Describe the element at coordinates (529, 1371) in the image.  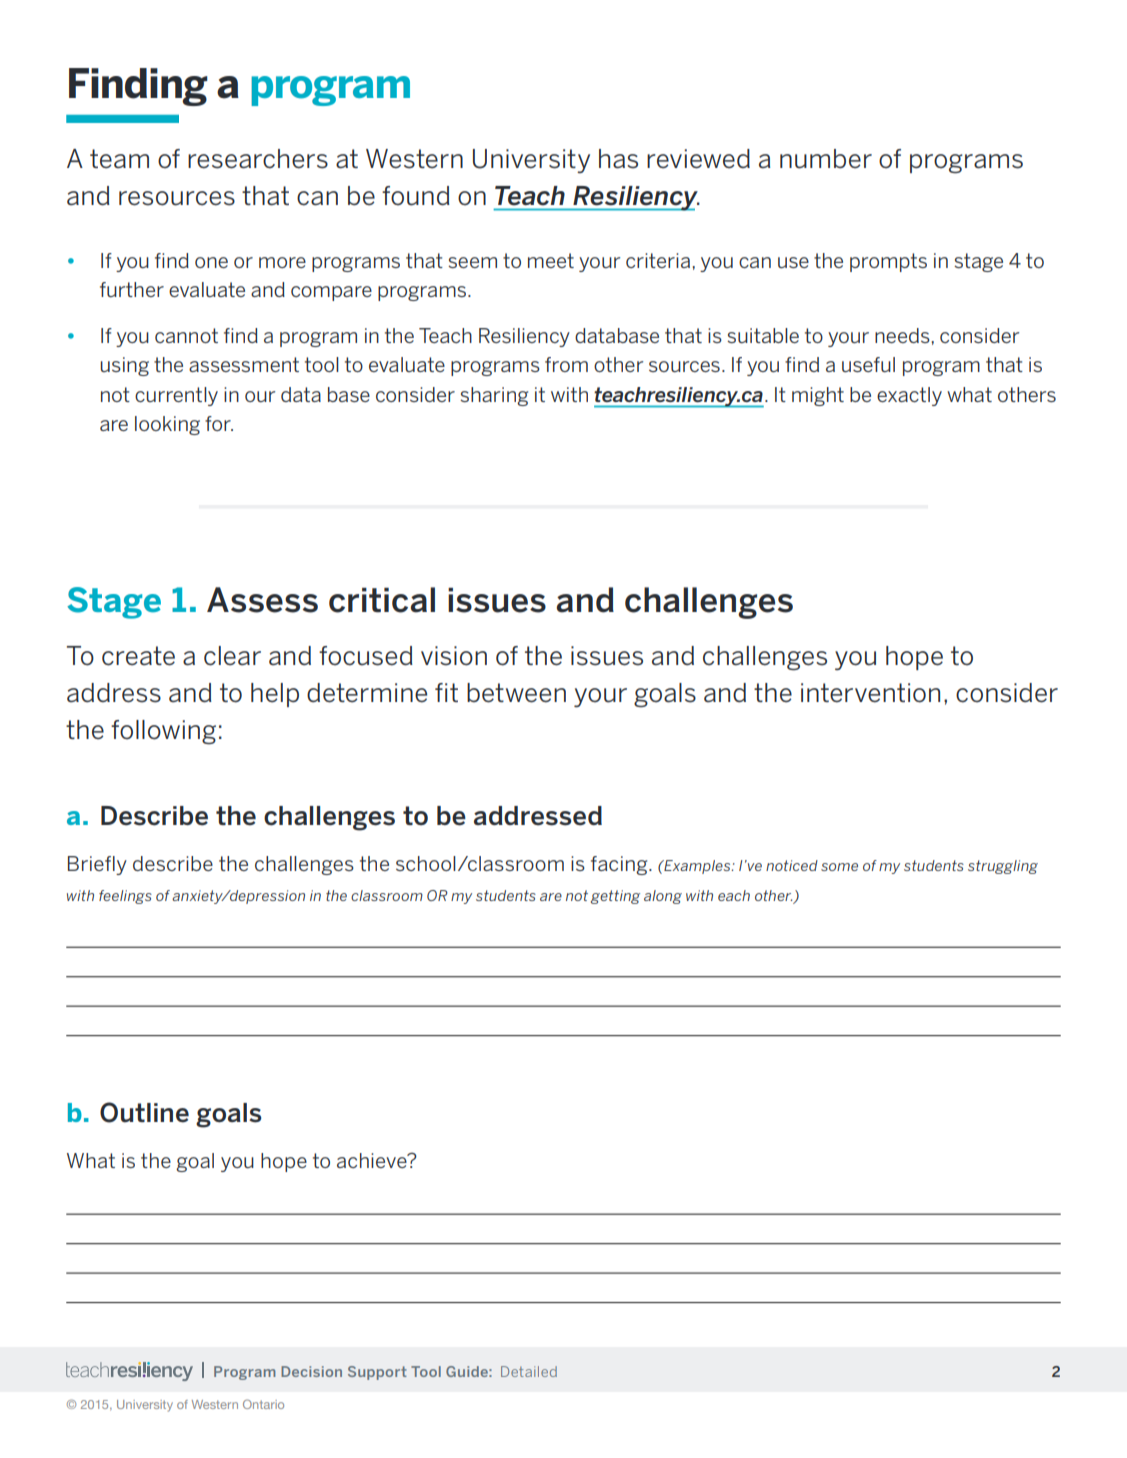
I see `Detailed` at that location.
